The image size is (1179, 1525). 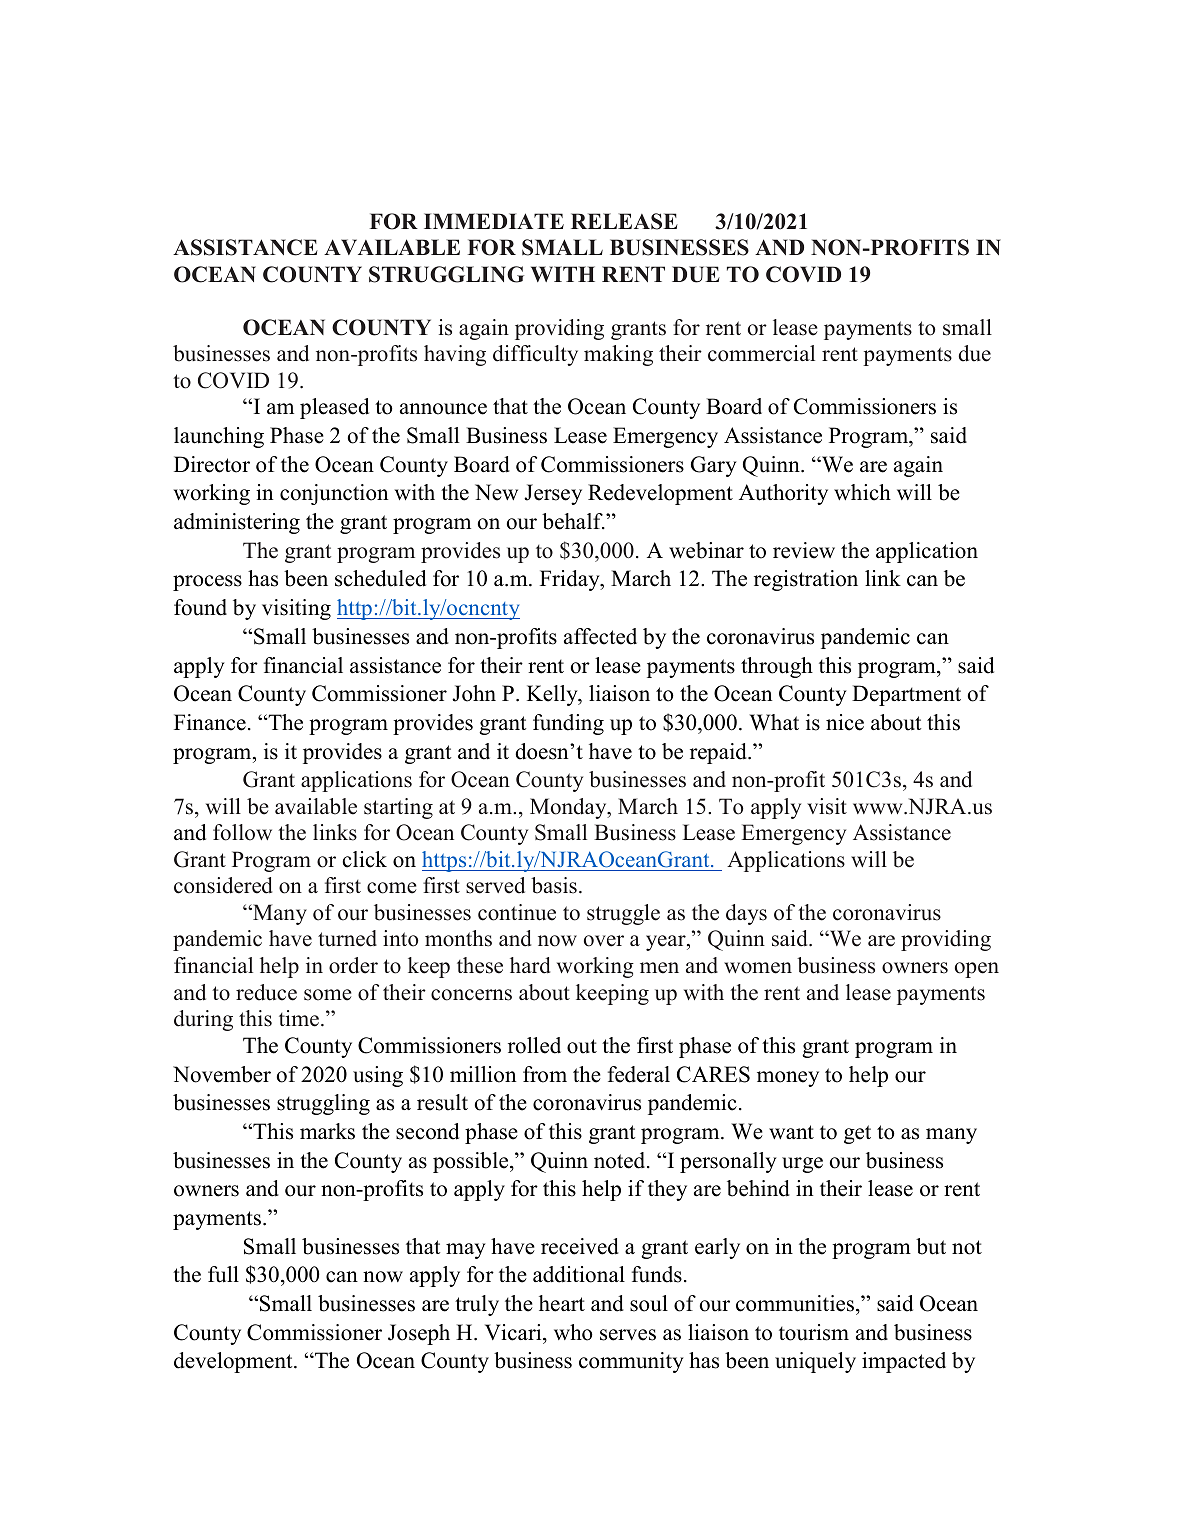 I want to click on IMMEDIATE, so click(x=494, y=221).
